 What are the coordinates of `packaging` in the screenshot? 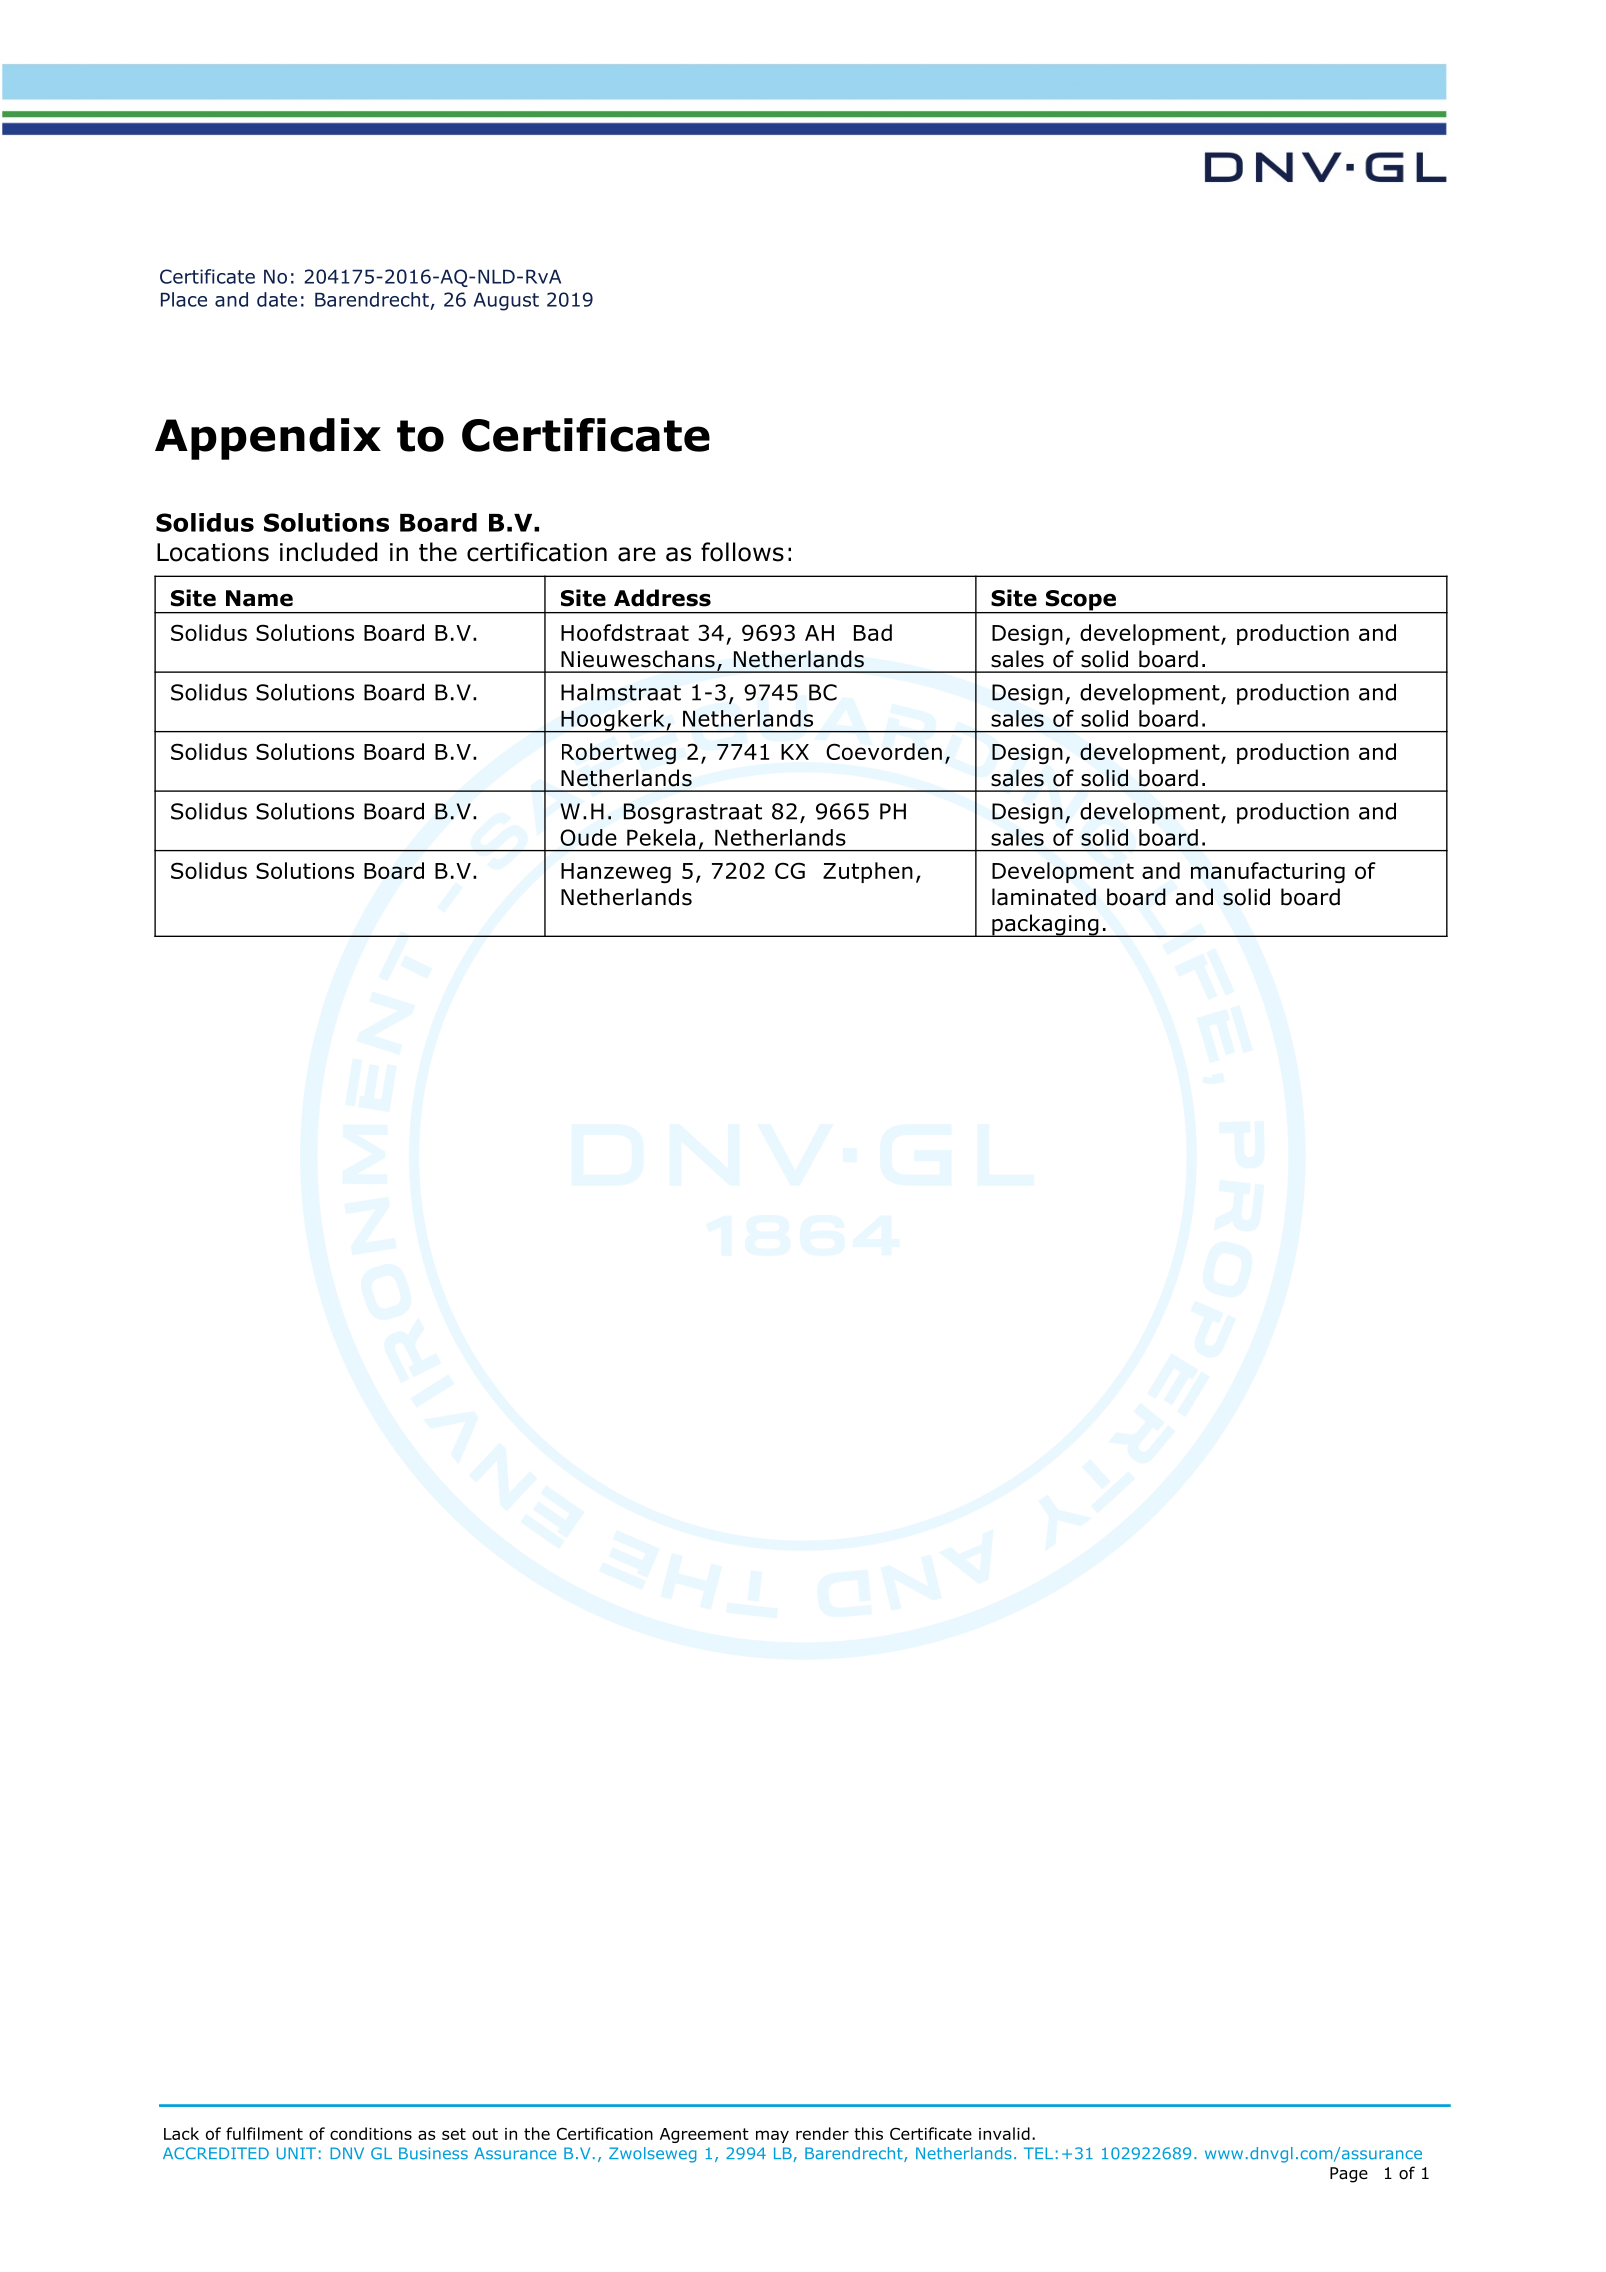 It's located at (1045, 925).
